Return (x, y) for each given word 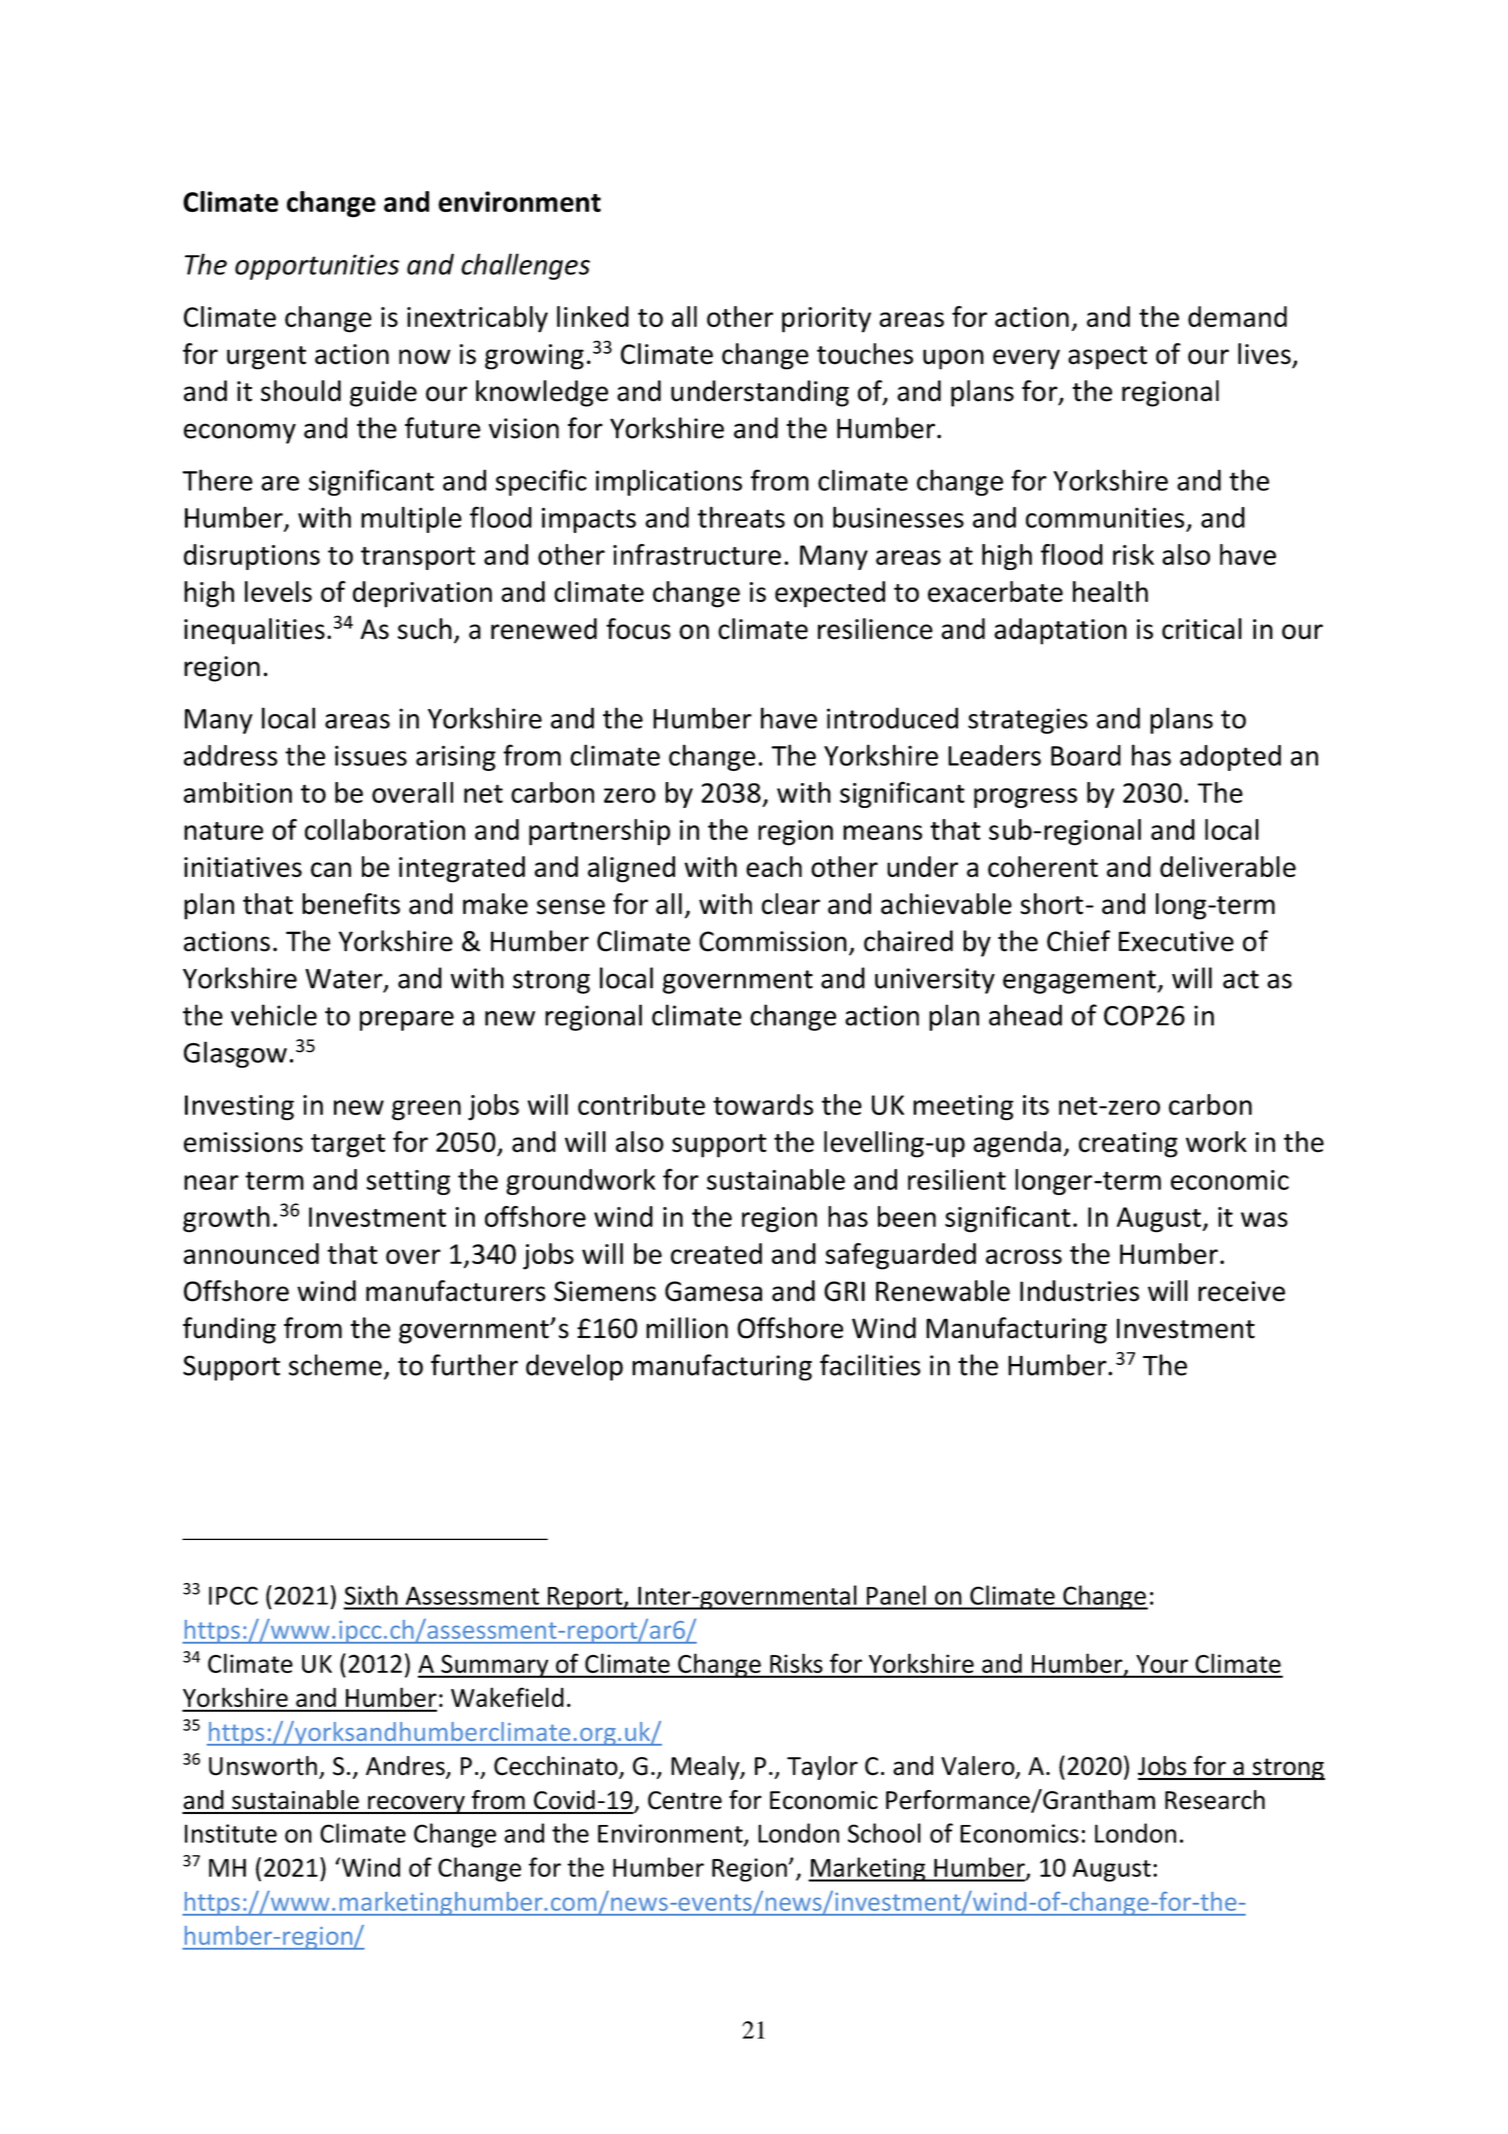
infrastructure (697, 554)
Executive (1176, 941)
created (716, 1253)
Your (1162, 1664)
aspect (1107, 358)
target (348, 1146)
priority (826, 320)
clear (791, 904)
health (1110, 591)
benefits (351, 904)
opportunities (317, 267)
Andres (406, 1767)
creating (1128, 1145)
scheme (335, 1365)
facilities (870, 1365)
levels (278, 591)
